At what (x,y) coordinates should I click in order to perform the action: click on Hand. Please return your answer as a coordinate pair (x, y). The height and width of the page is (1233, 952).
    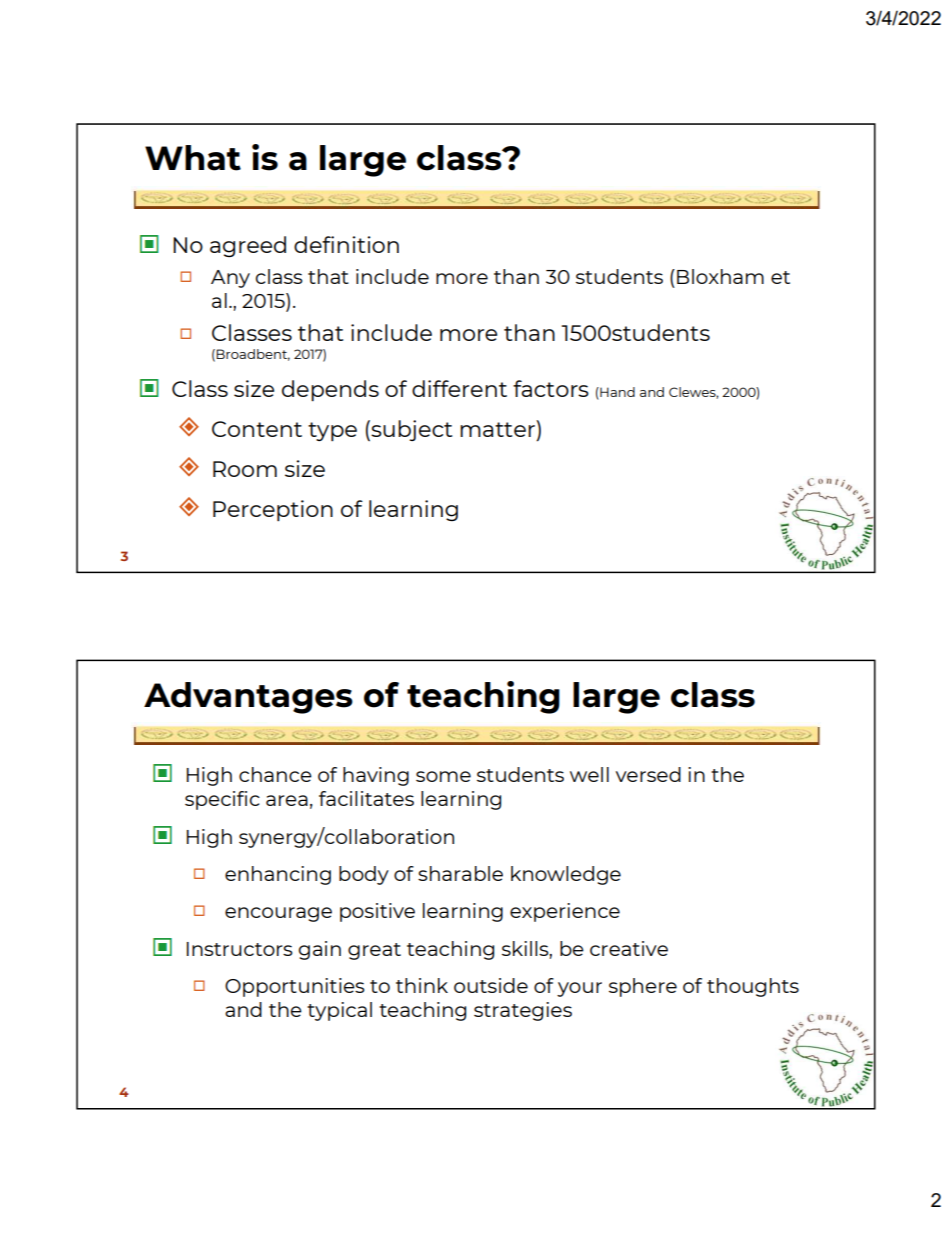
    Looking at the image, I should click on (616, 392).
